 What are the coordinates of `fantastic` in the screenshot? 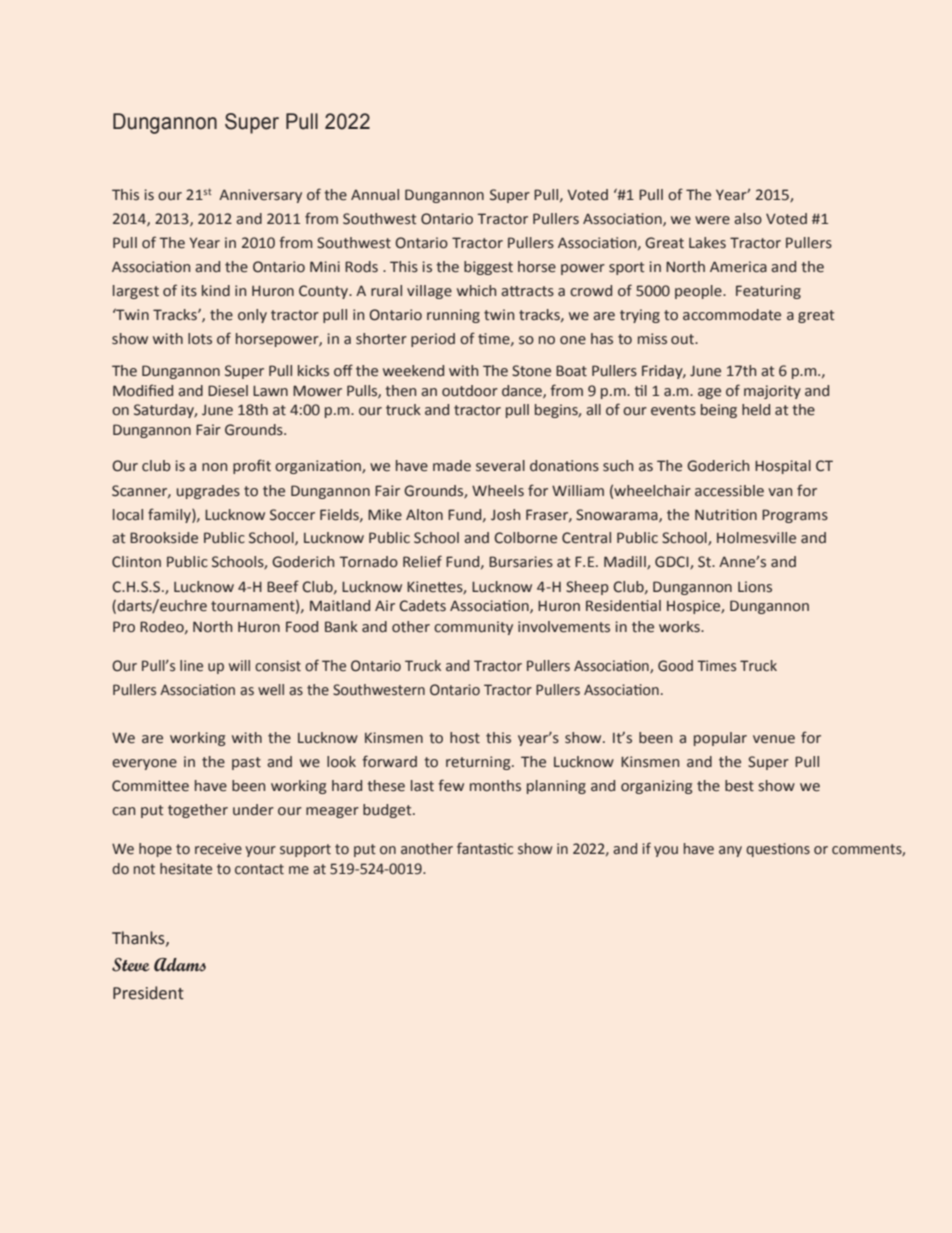 It's located at (485, 848).
